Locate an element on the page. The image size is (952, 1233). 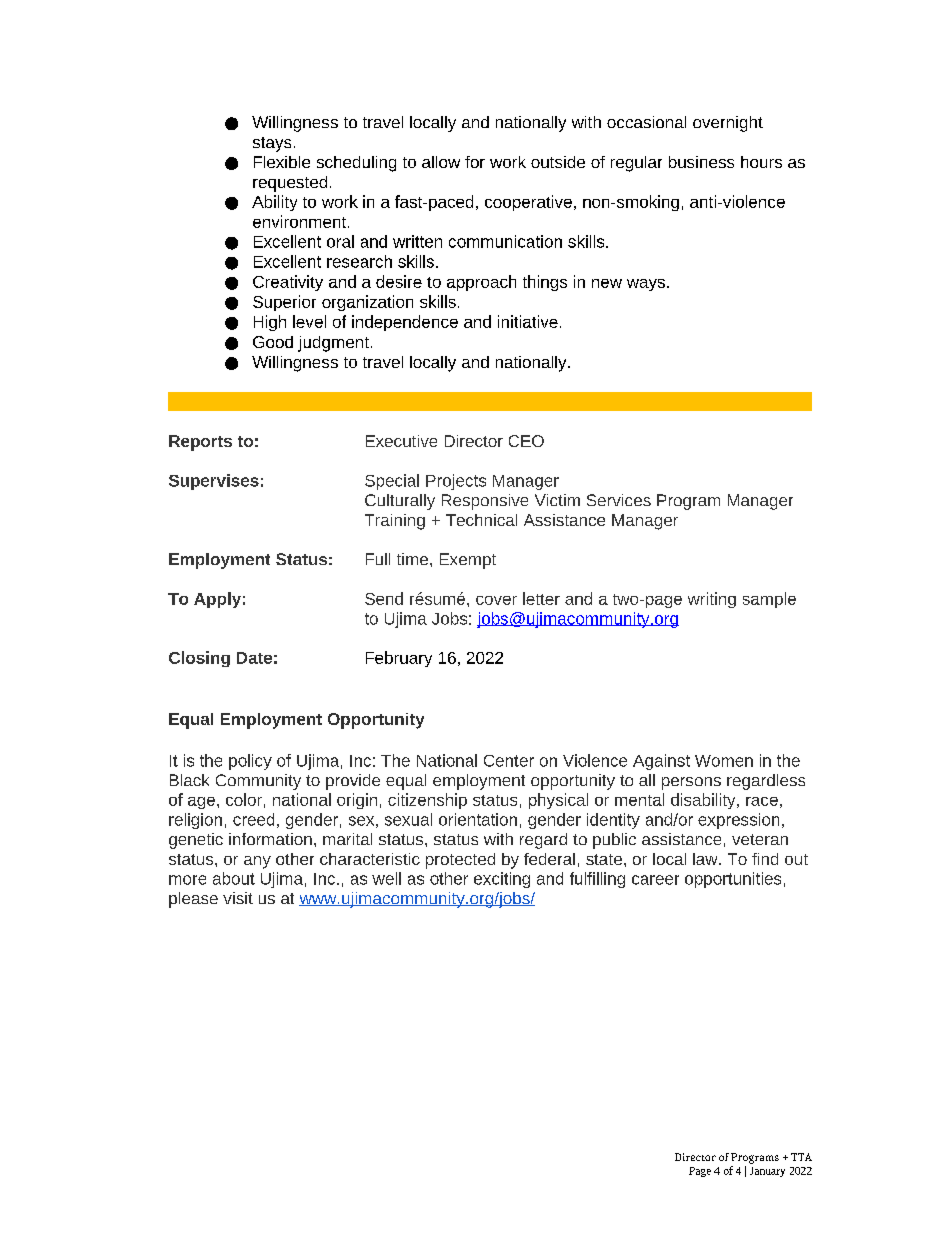
business is located at coordinates (701, 162).
